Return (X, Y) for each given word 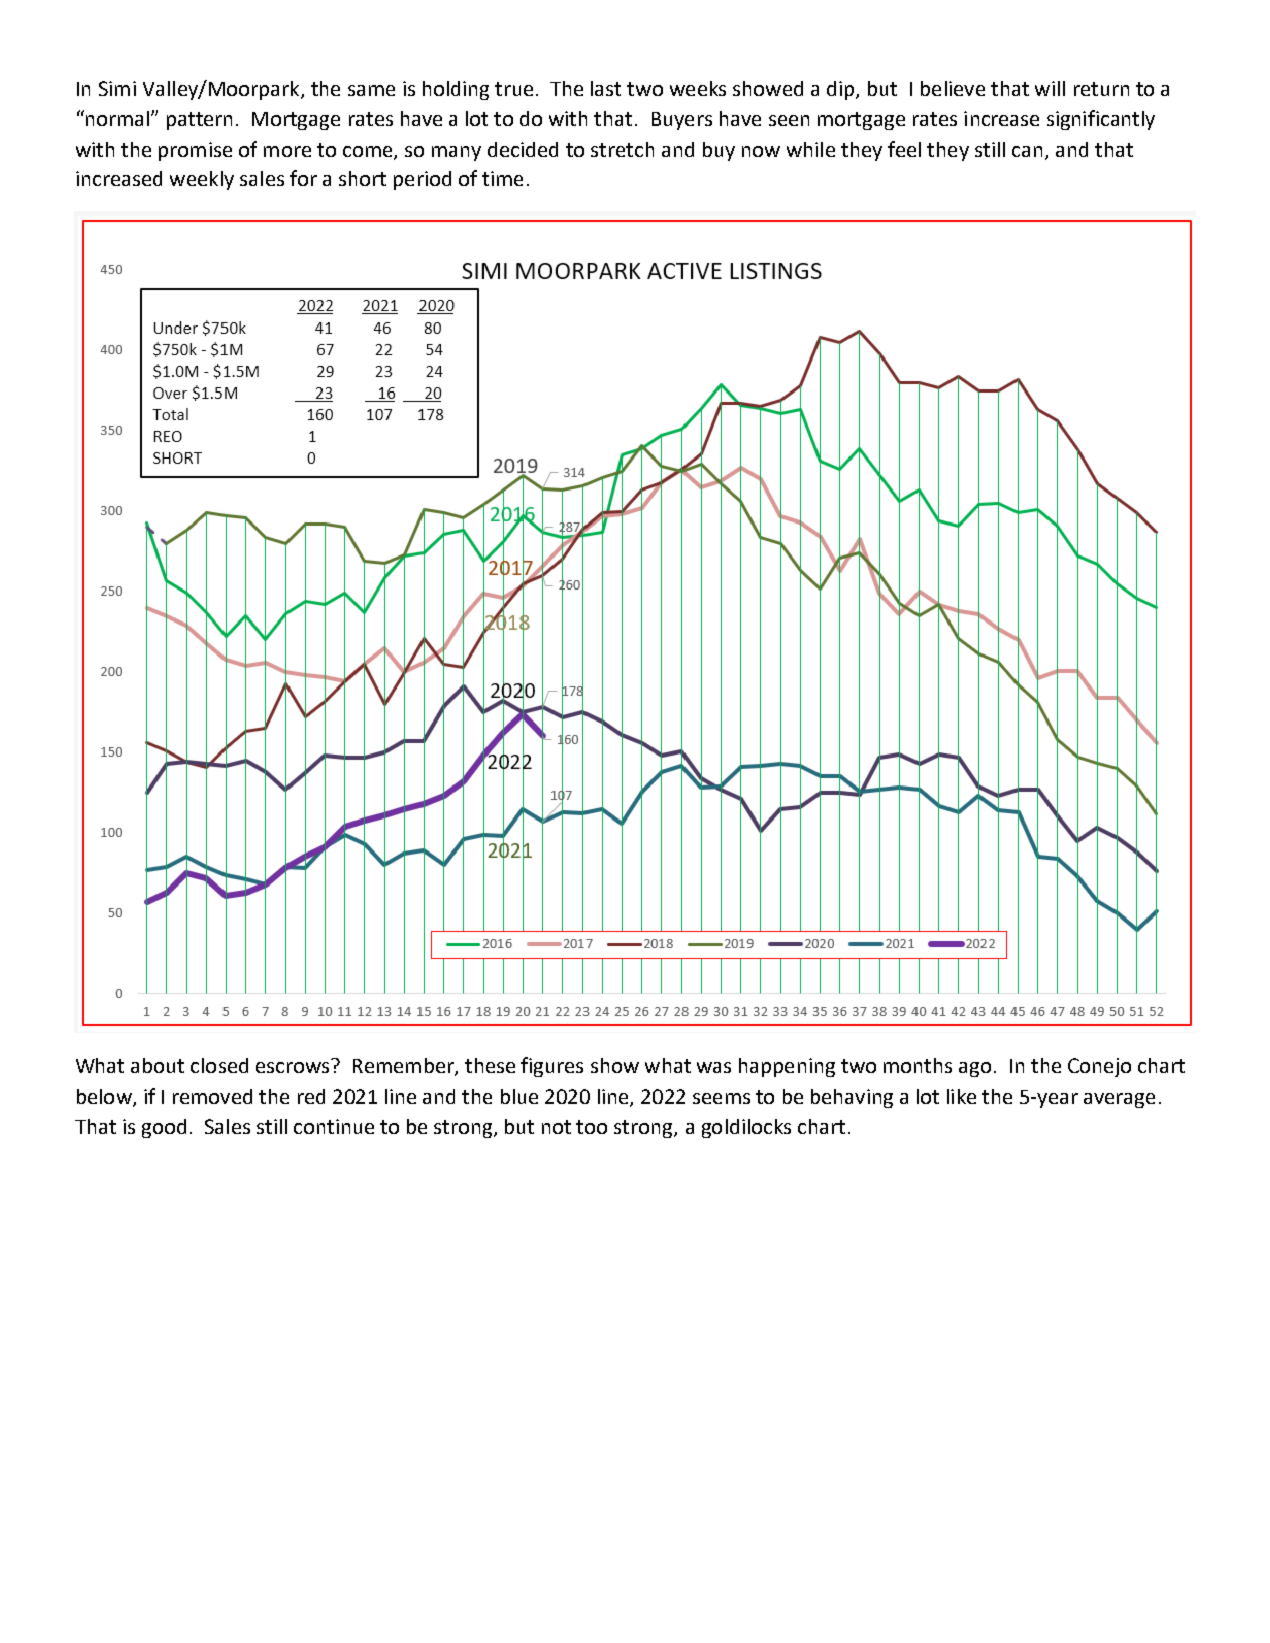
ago (975, 1069)
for (303, 178)
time (502, 178)
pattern (199, 121)
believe (953, 88)
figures (552, 1067)
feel (904, 149)
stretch (622, 149)
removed (212, 1096)
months (918, 1065)
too (591, 1127)
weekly (202, 180)
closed (219, 1065)
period (422, 180)
